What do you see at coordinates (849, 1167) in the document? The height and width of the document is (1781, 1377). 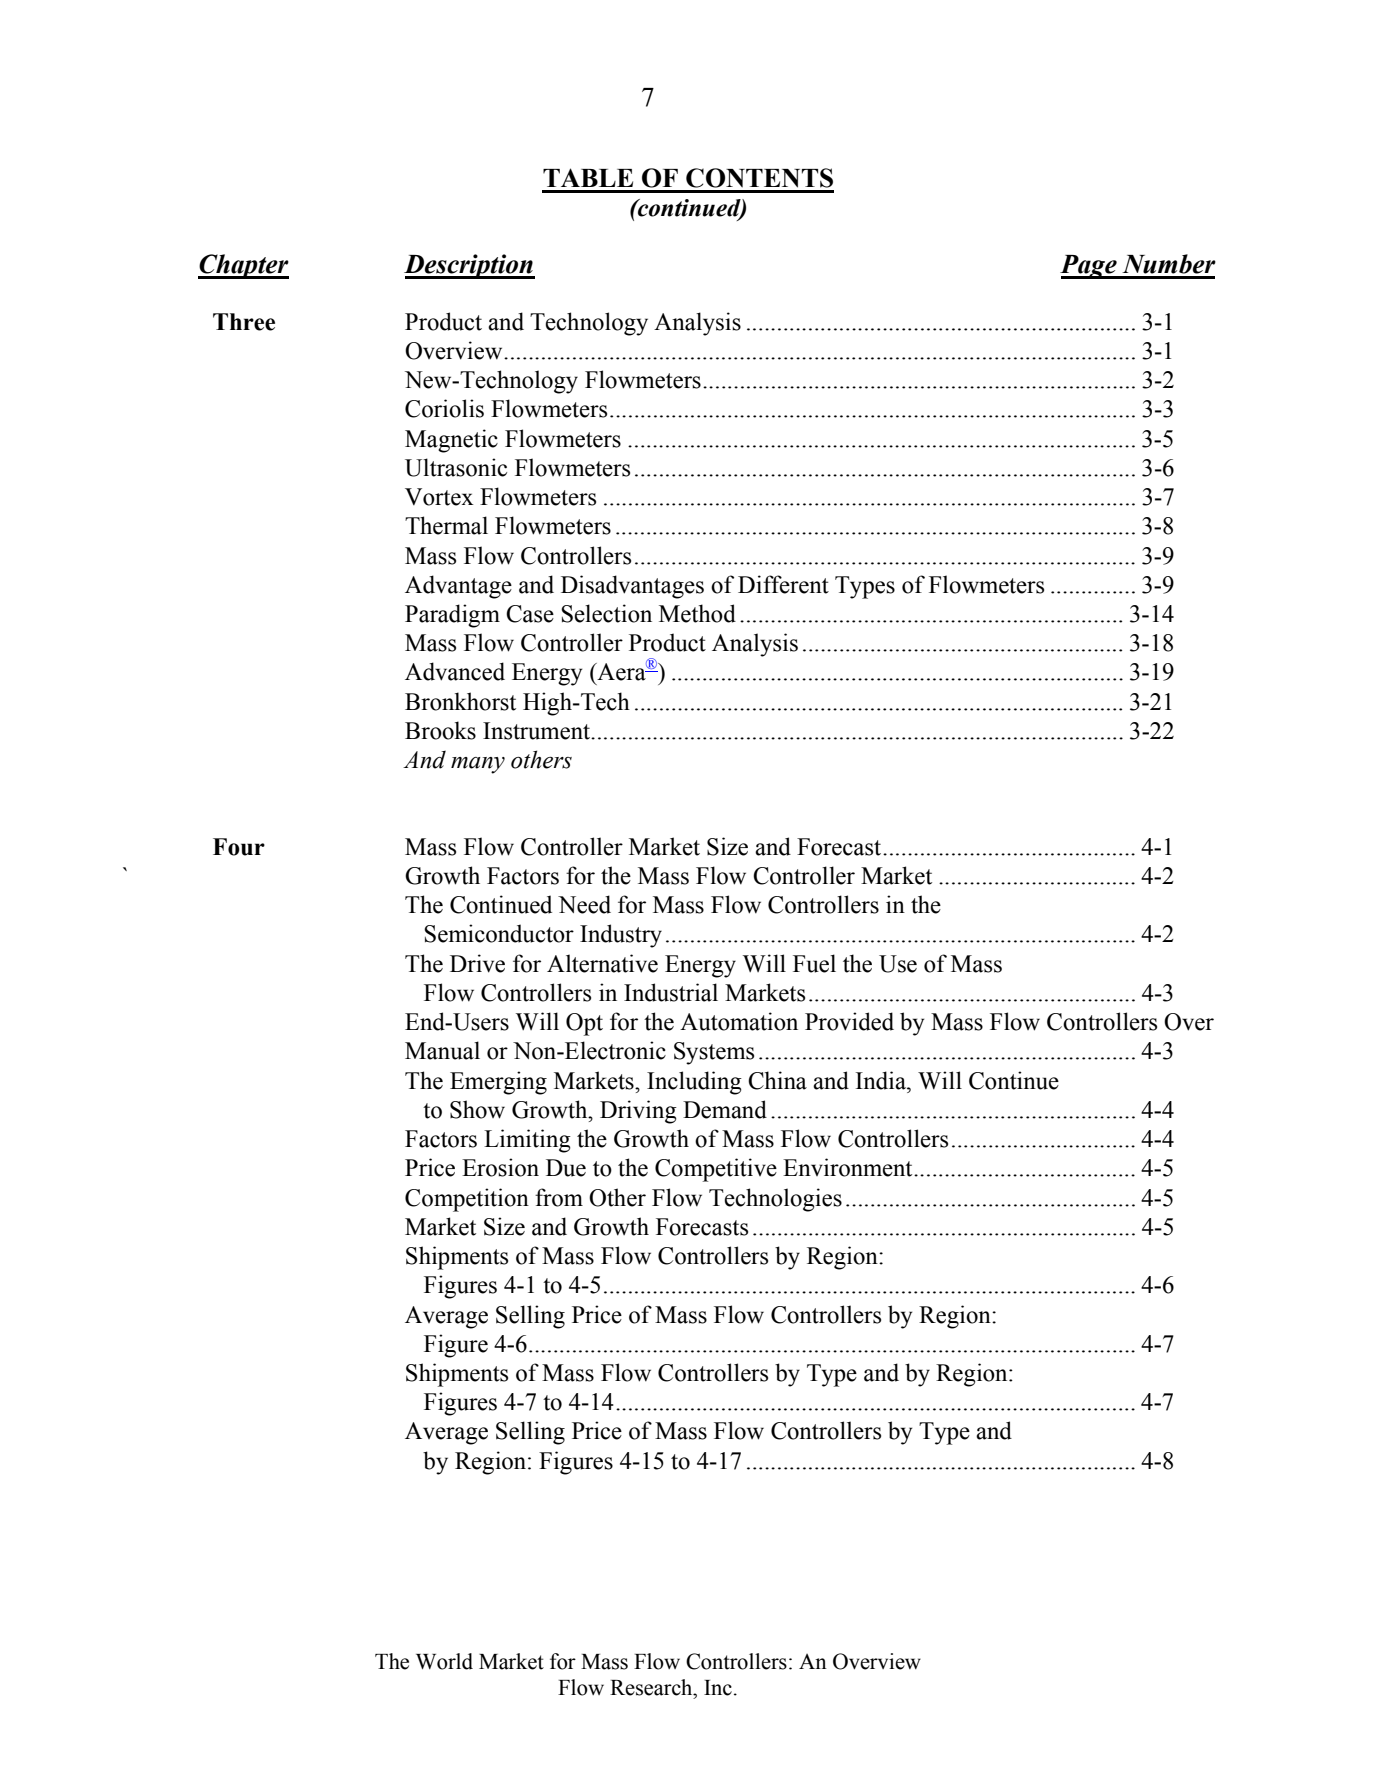 I see `Environment` at bounding box center [849, 1167].
